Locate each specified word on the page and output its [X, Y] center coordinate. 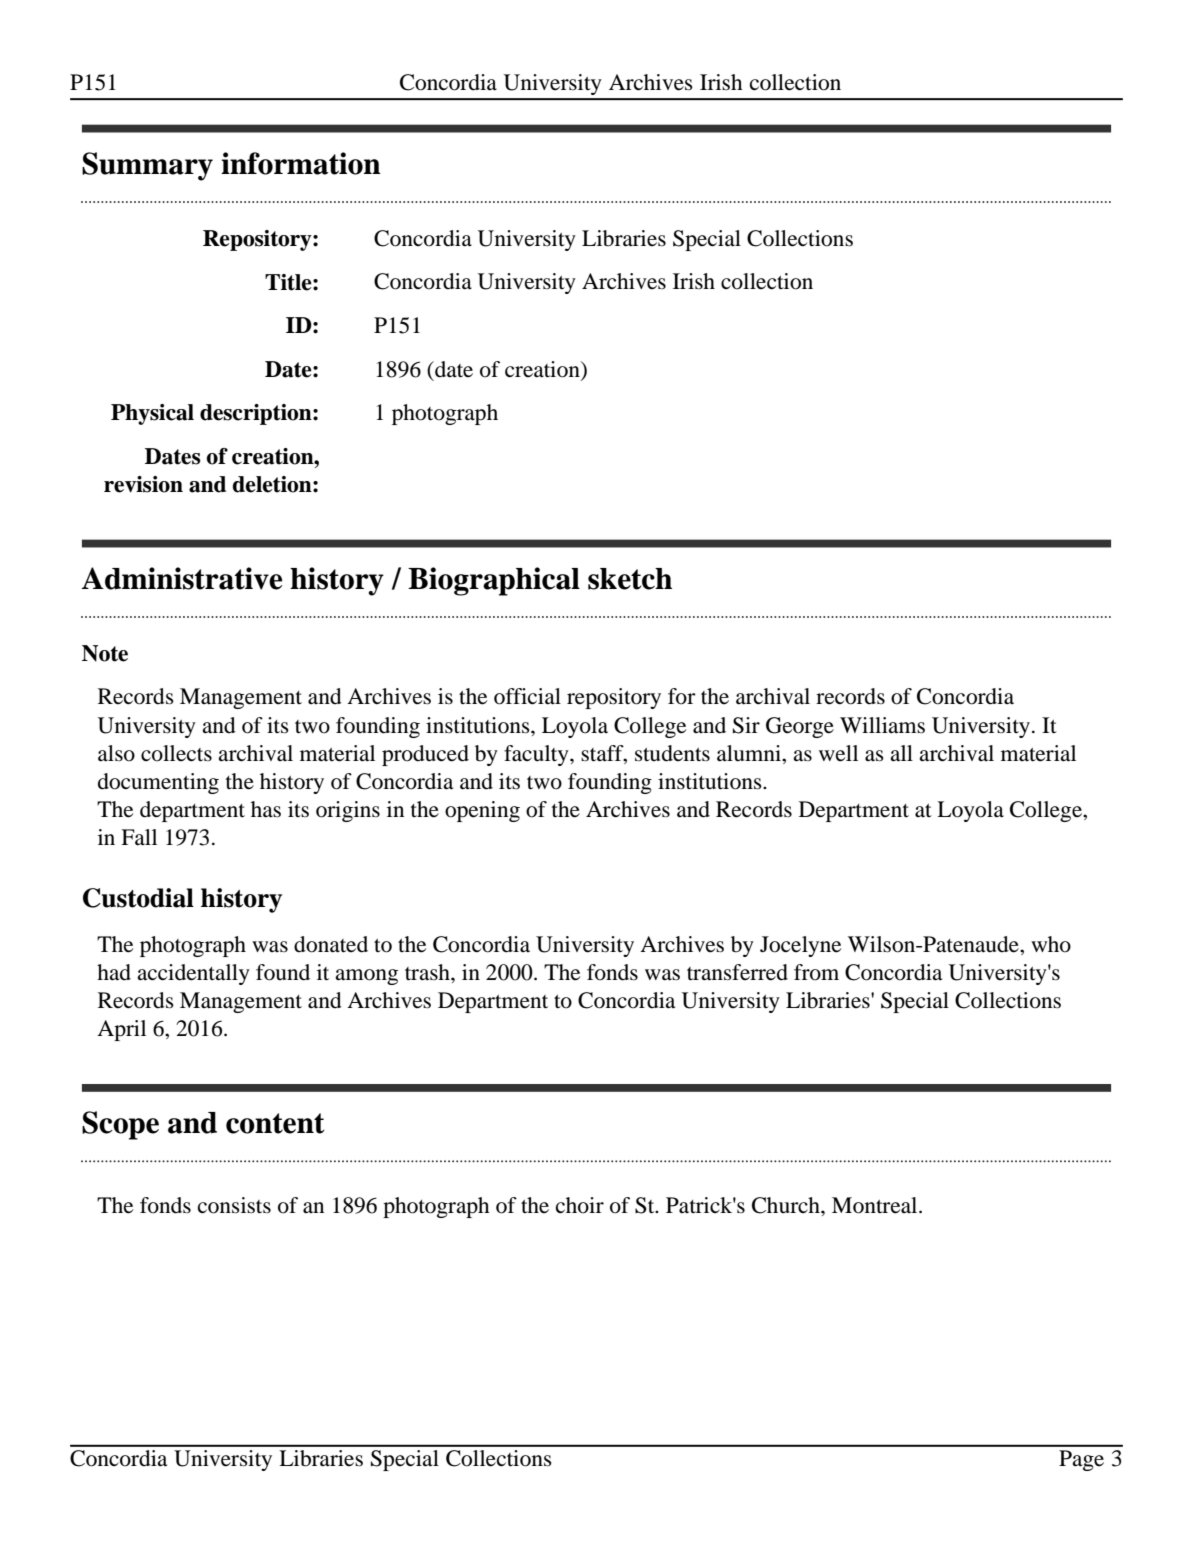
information [301, 163]
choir [580, 1205]
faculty [537, 755]
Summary [147, 166]
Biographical [494, 581]
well [838, 753]
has [266, 809]
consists [234, 1205]
